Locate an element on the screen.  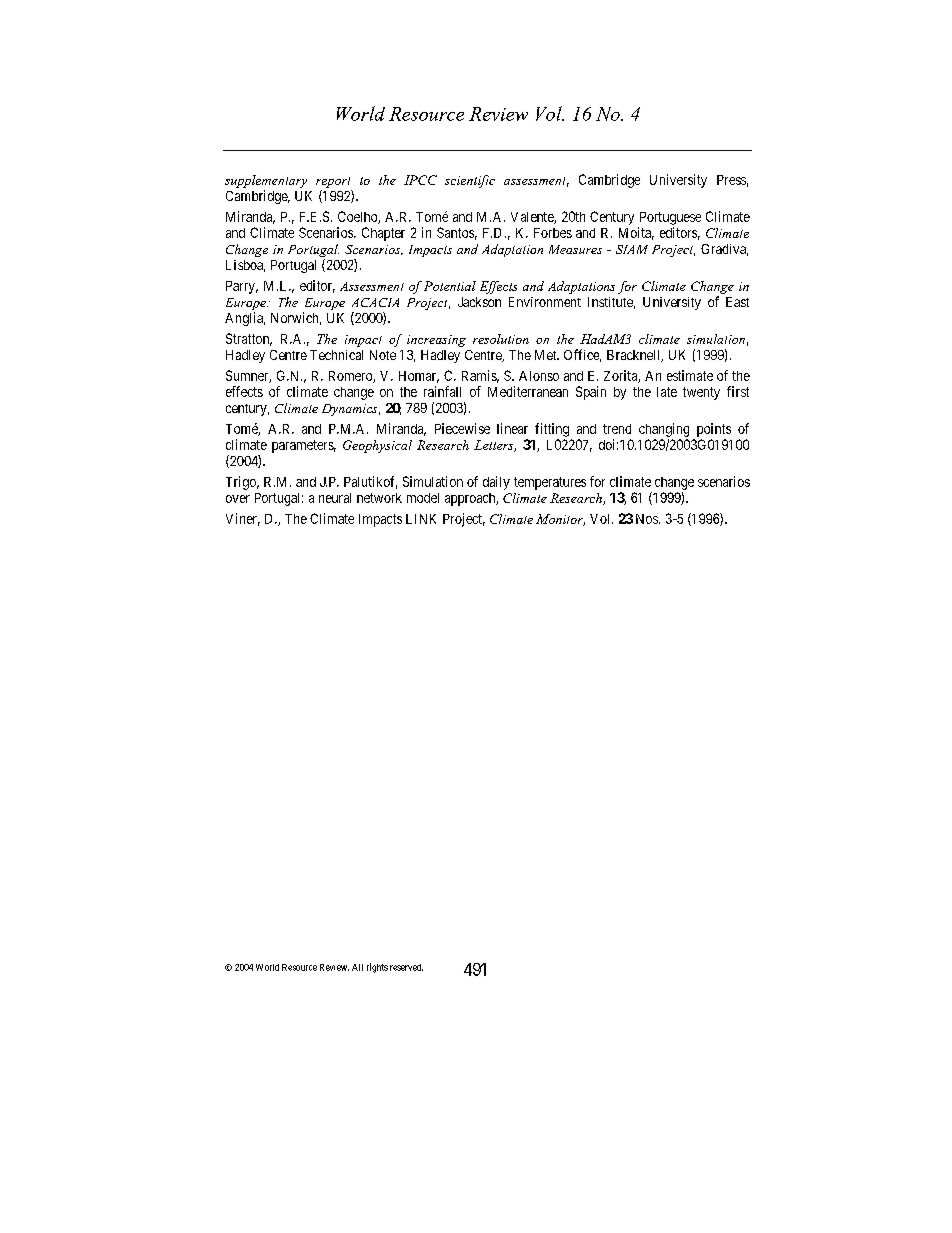
late is located at coordinates (667, 392).
